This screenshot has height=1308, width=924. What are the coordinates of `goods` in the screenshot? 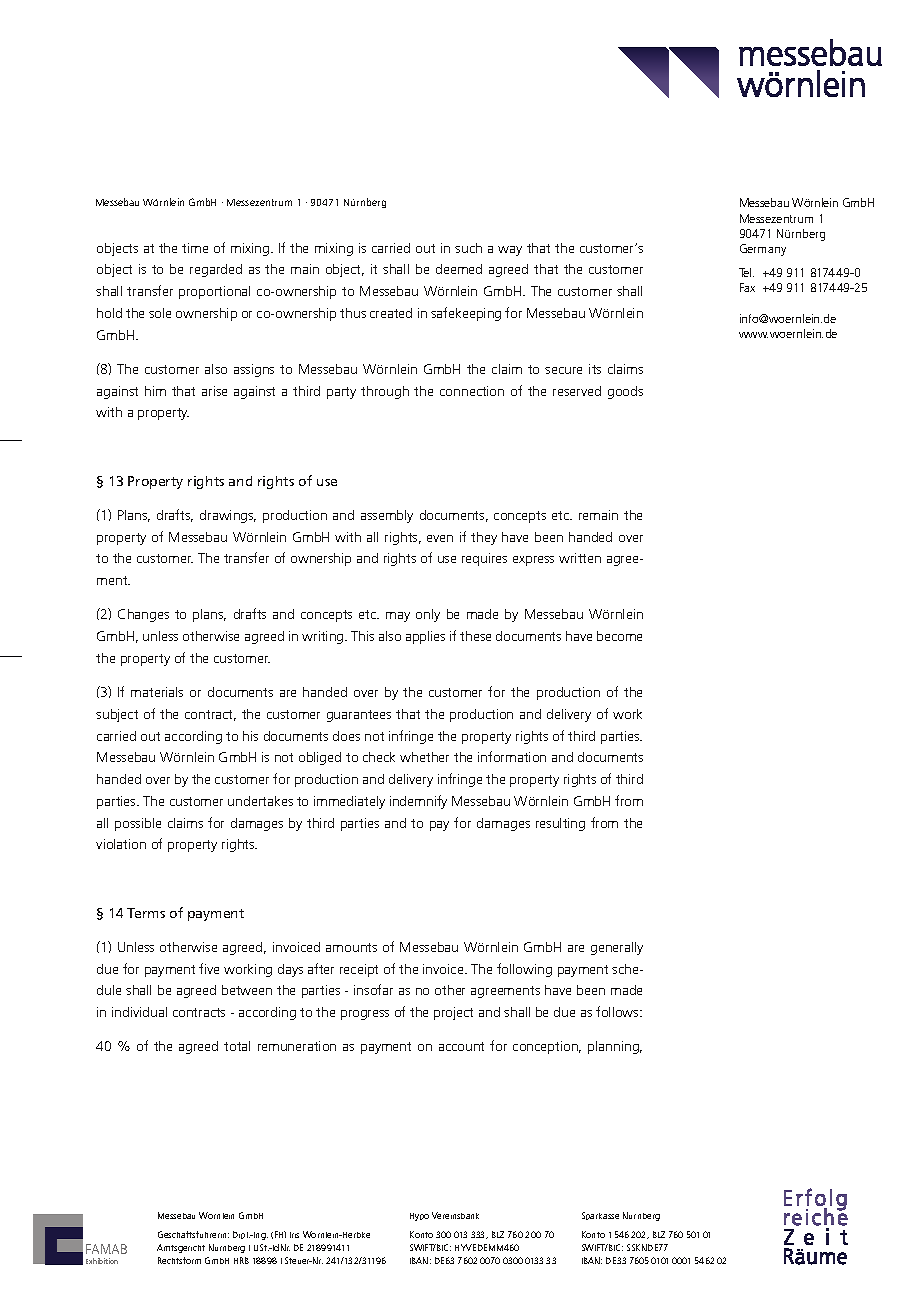 It's located at (625, 392).
